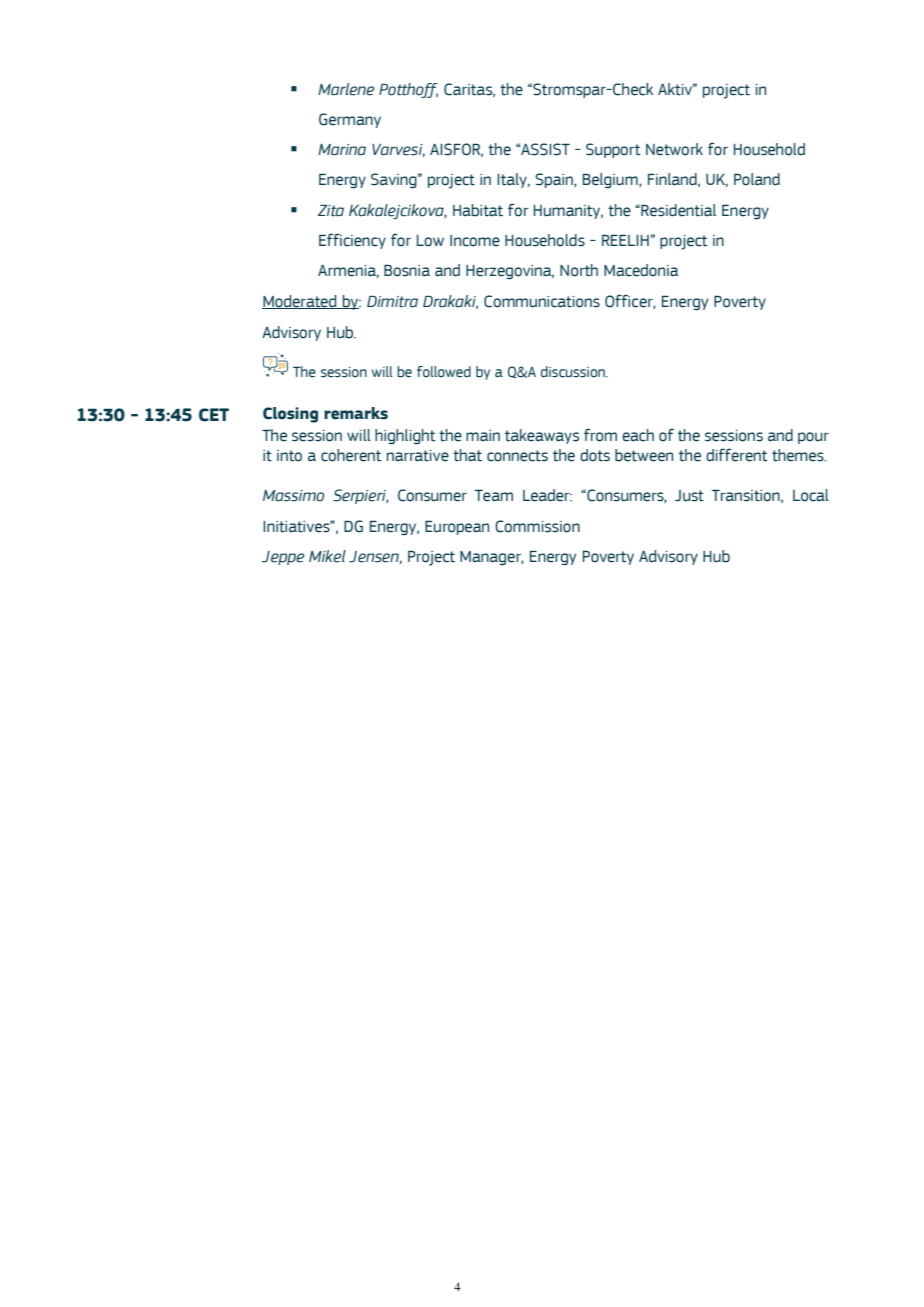 The height and width of the image is (1307, 924). What do you see at coordinates (813, 438) in the image?
I see `pour` at bounding box center [813, 438].
